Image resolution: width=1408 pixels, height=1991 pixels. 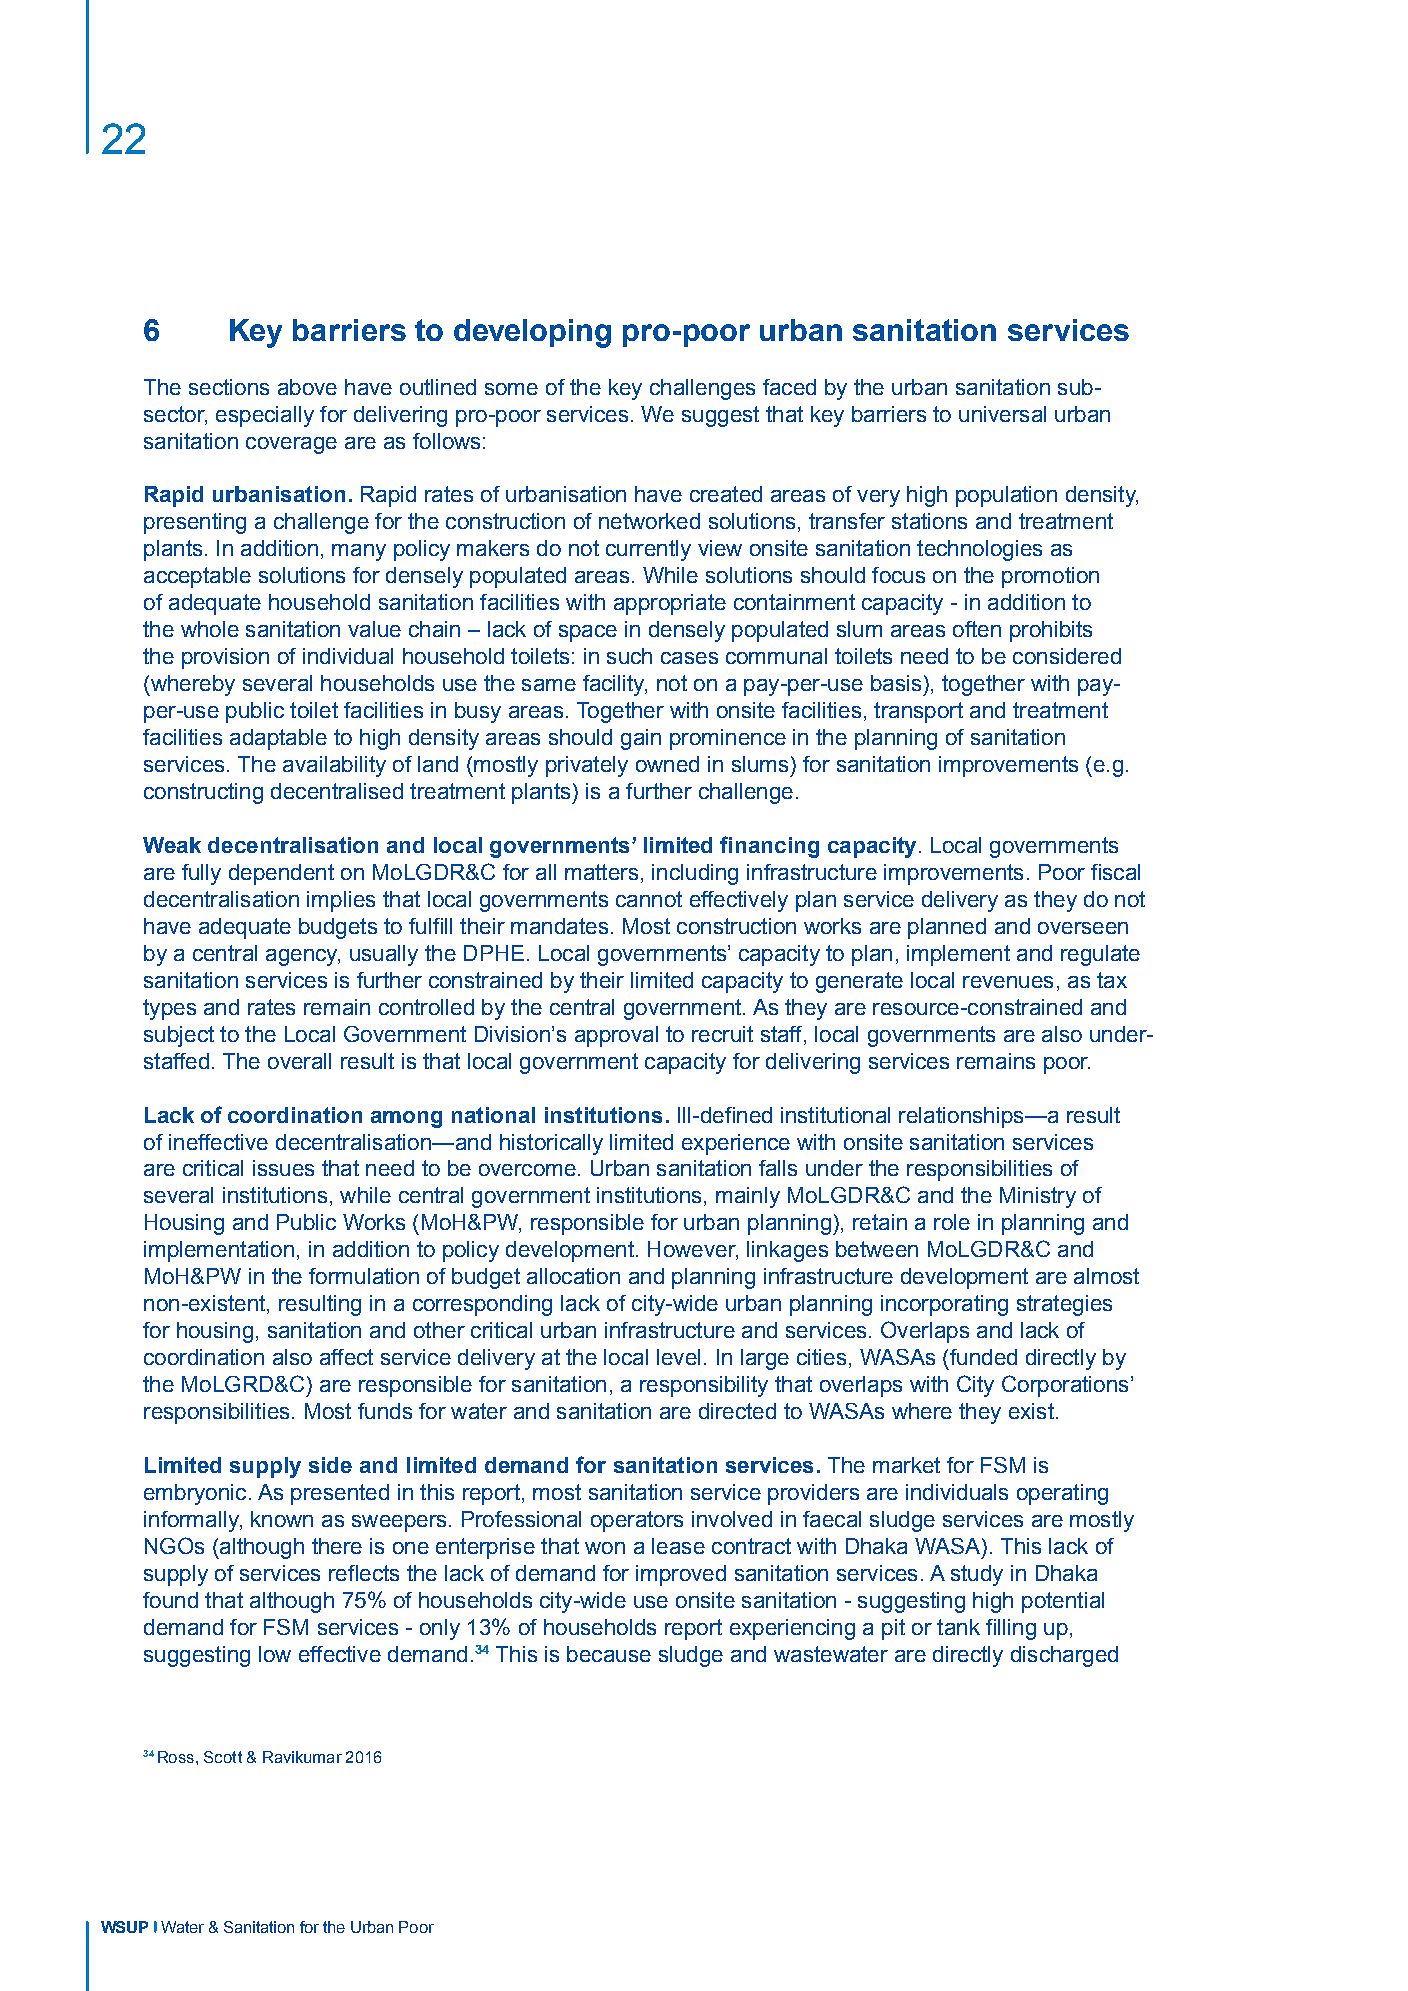 What do you see at coordinates (983, 1357) in the screenshot?
I see `funded` at bounding box center [983, 1357].
